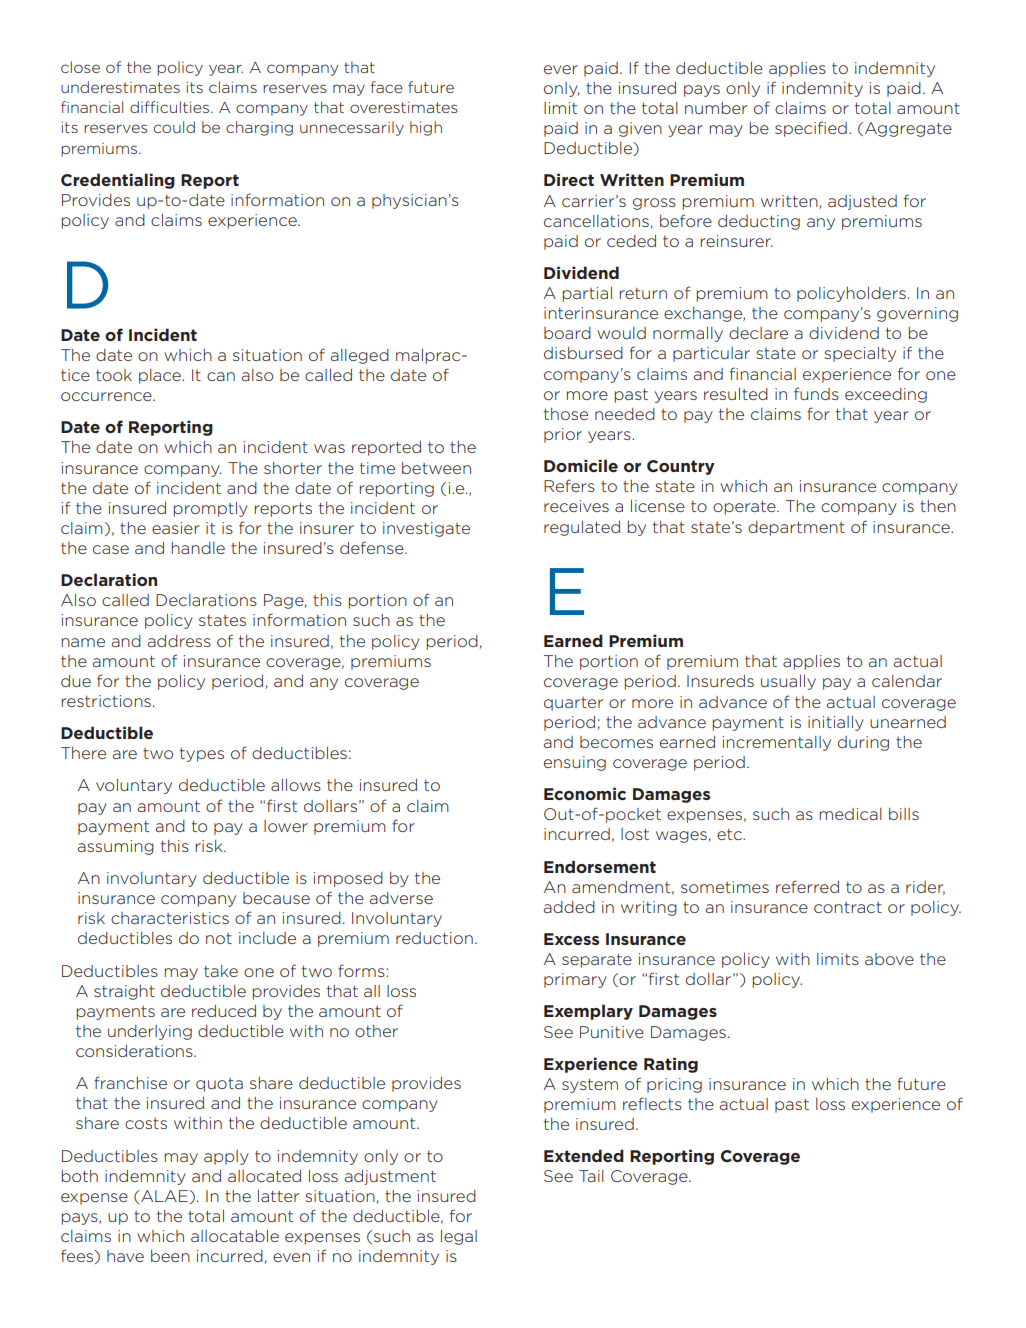 Image resolution: width=1026 pixels, height=1328 pixels. I want to click on been, so click(170, 1256).
